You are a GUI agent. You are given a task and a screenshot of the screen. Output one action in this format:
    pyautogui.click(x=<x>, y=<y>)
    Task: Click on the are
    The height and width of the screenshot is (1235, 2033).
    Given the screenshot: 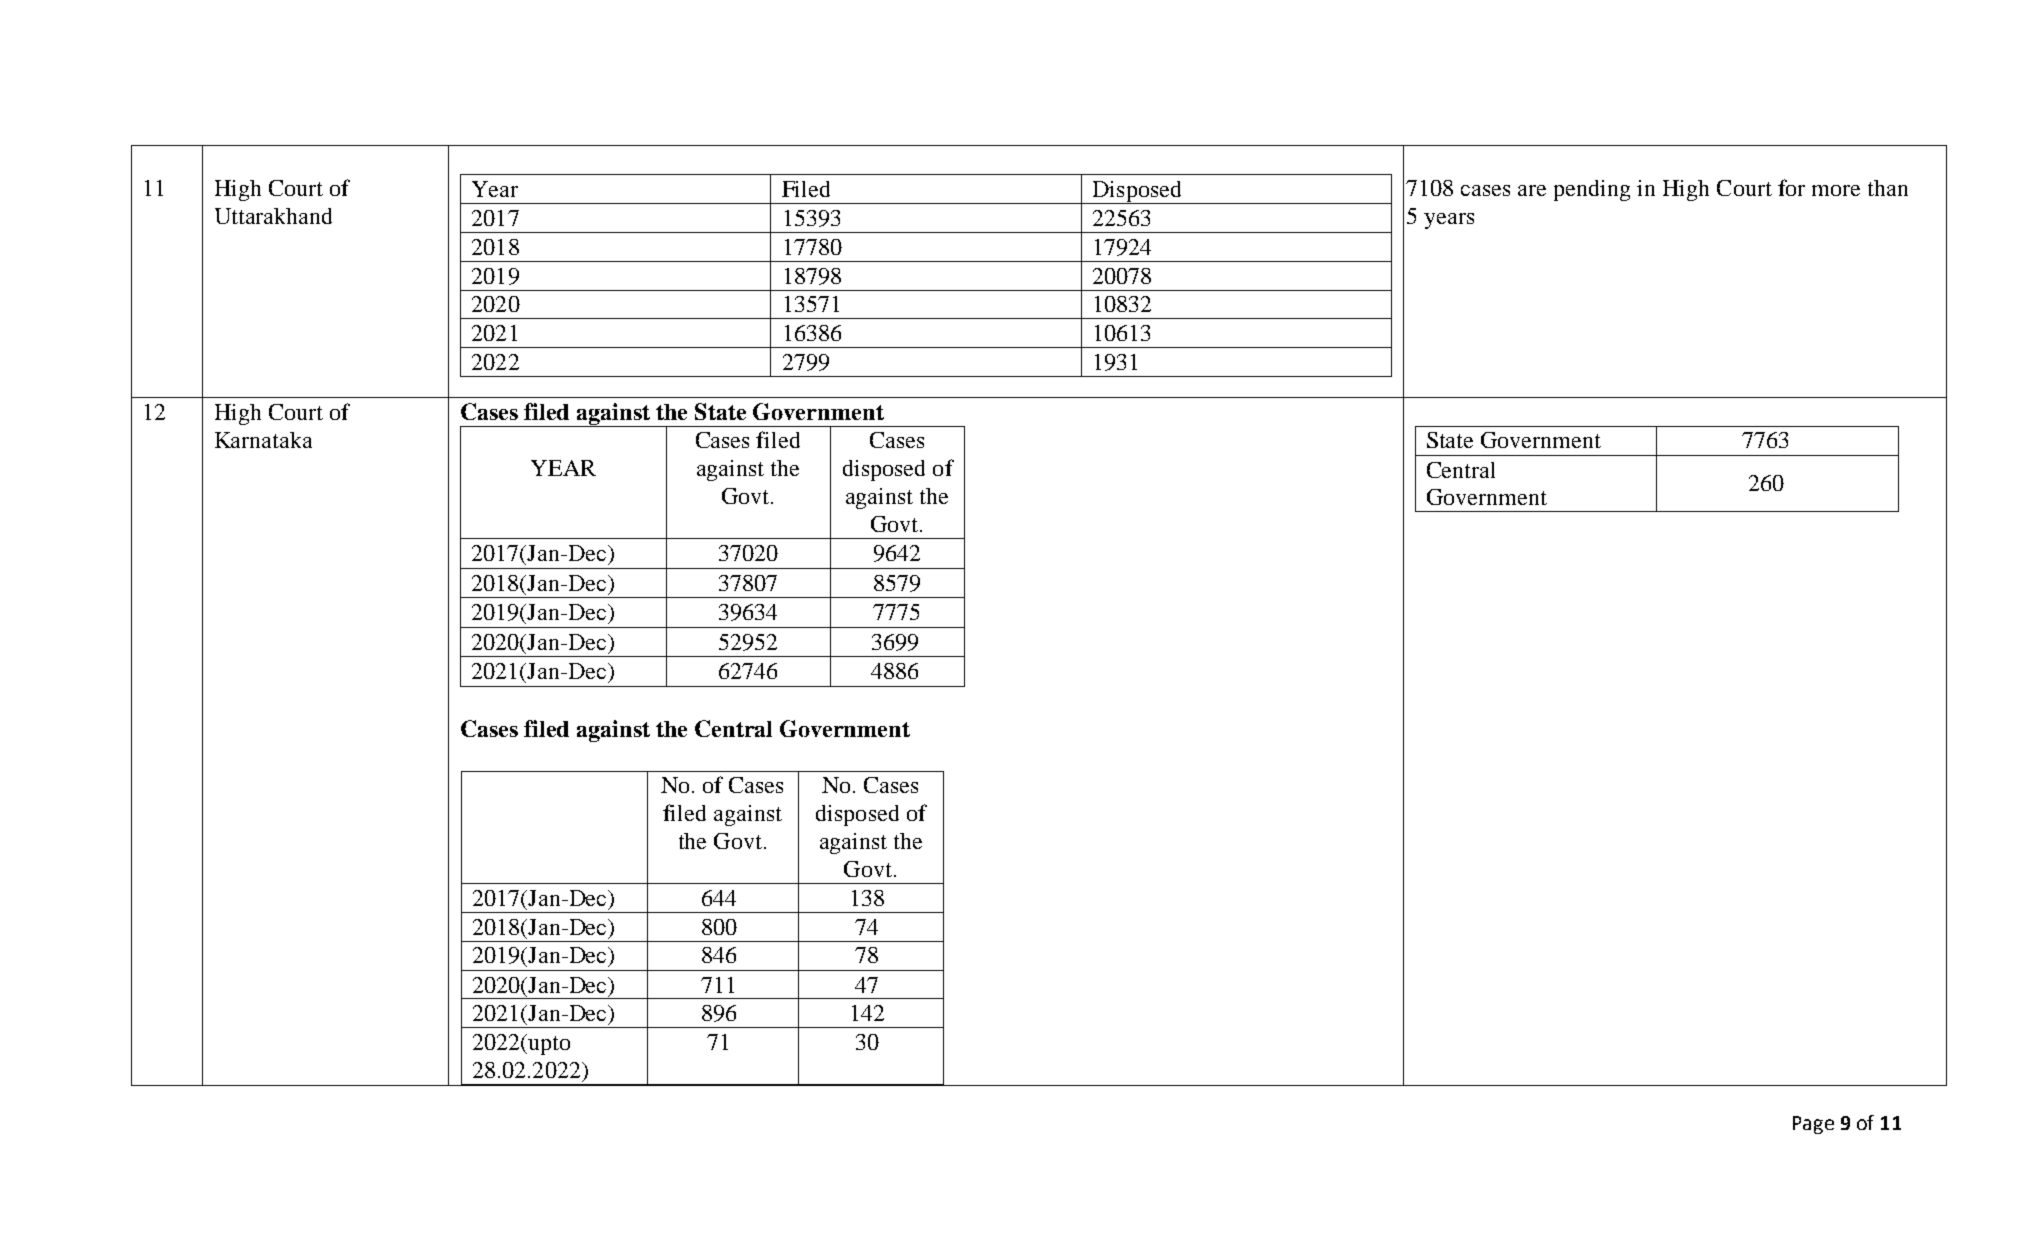 What is the action you would take?
    pyautogui.click(x=1532, y=190)
